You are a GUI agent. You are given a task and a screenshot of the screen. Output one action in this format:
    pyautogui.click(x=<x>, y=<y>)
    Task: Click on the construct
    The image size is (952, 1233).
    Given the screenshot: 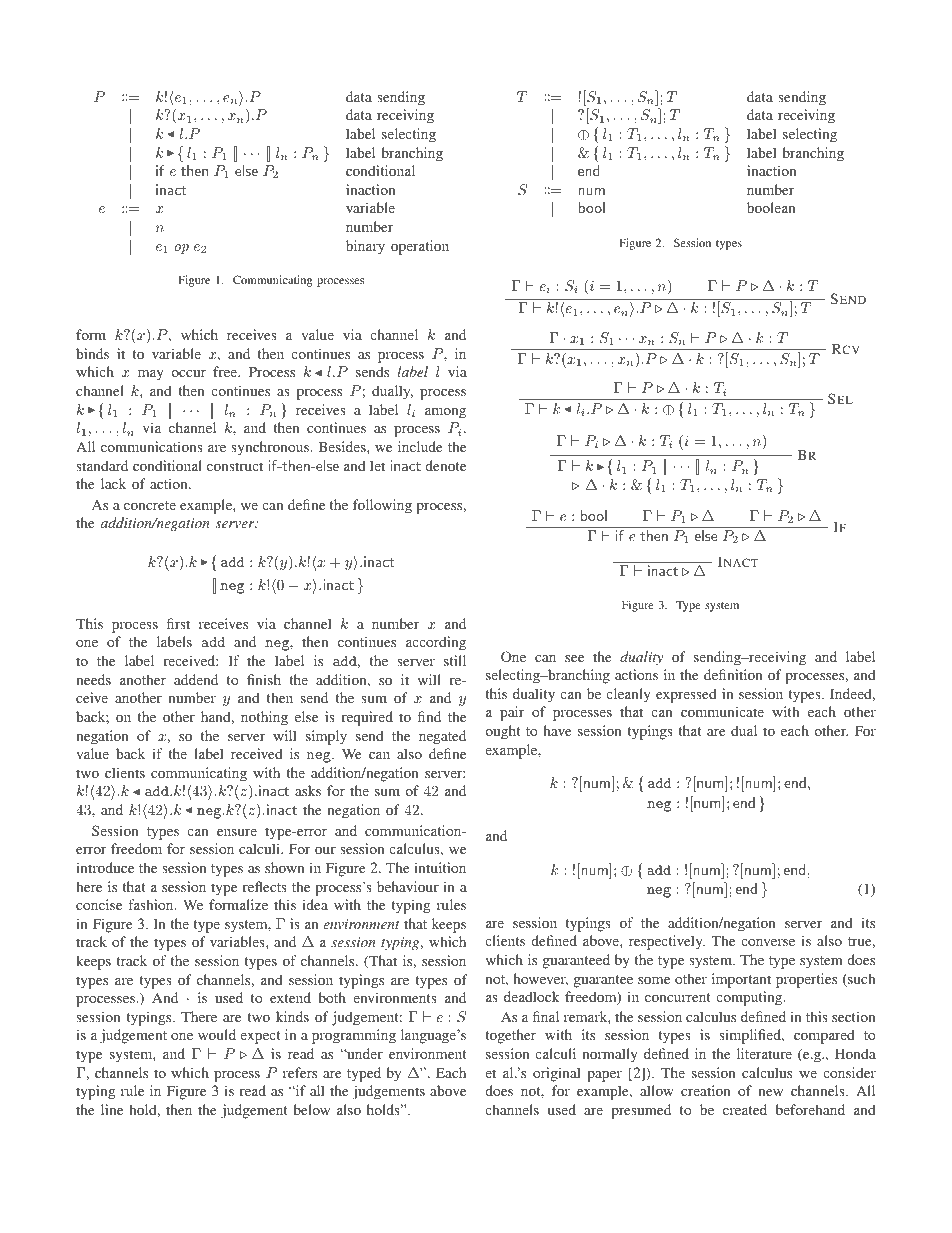 What is the action you would take?
    pyautogui.click(x=235, y=466)
